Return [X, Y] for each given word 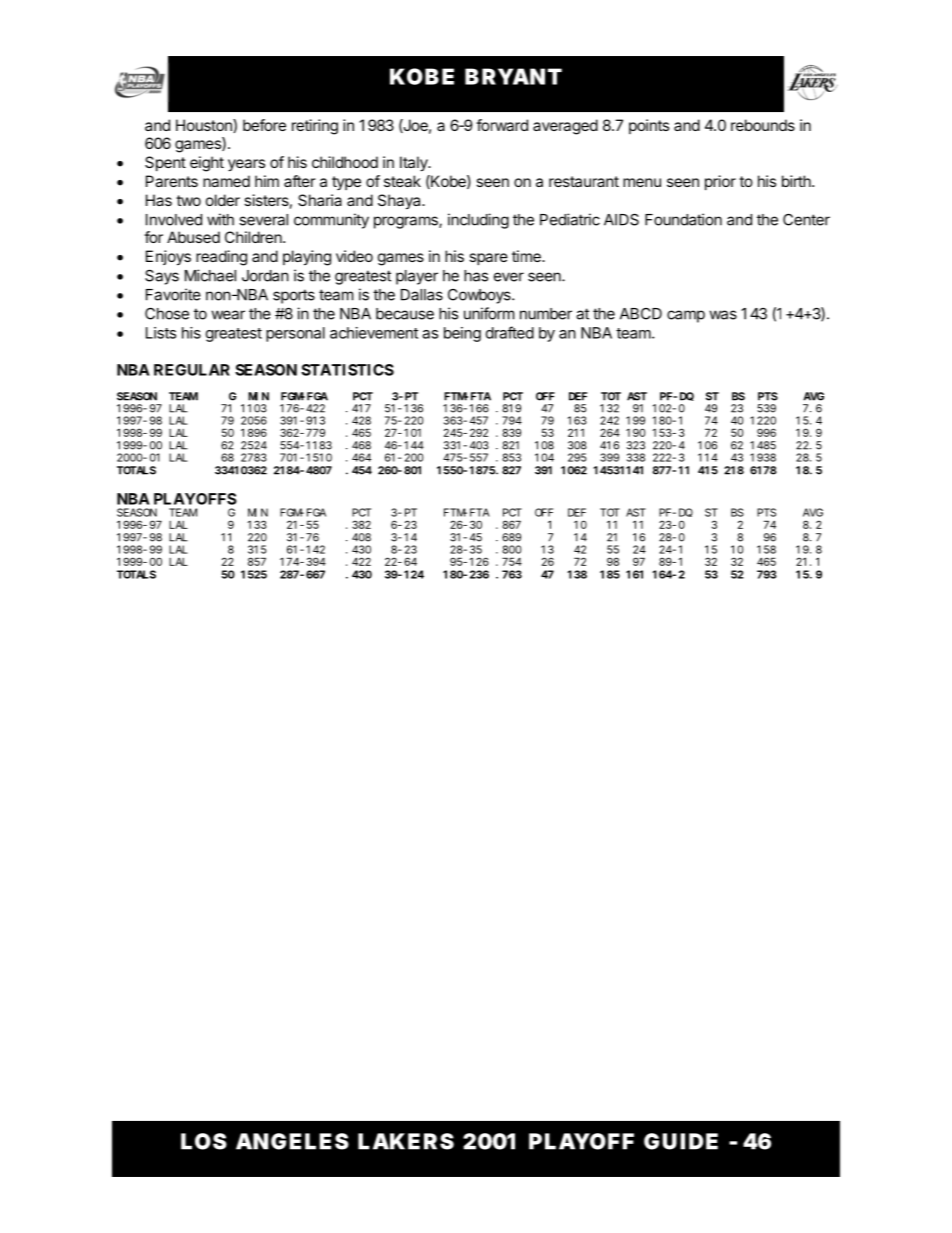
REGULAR [192, 370]
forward [502, 125]
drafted [510, 332]
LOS [204, 1141]
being [462, 334]
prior [720, 182]
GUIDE [681, 1141]
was [723, 315]
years [246, 165]
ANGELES [292, 1141]
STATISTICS [347, 370]
